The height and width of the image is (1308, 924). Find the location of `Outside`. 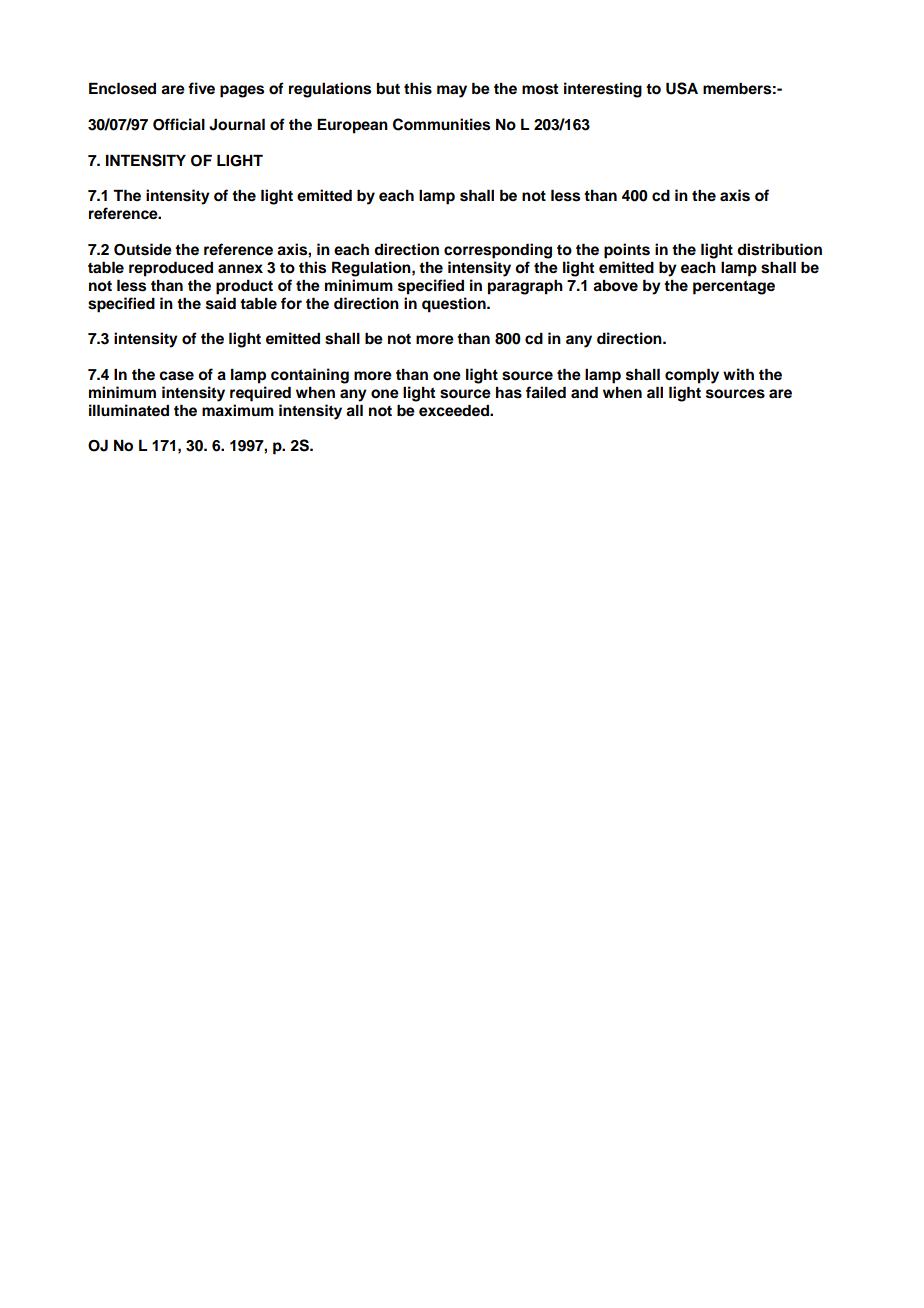

Outside is located at coordinates (143, 249).
